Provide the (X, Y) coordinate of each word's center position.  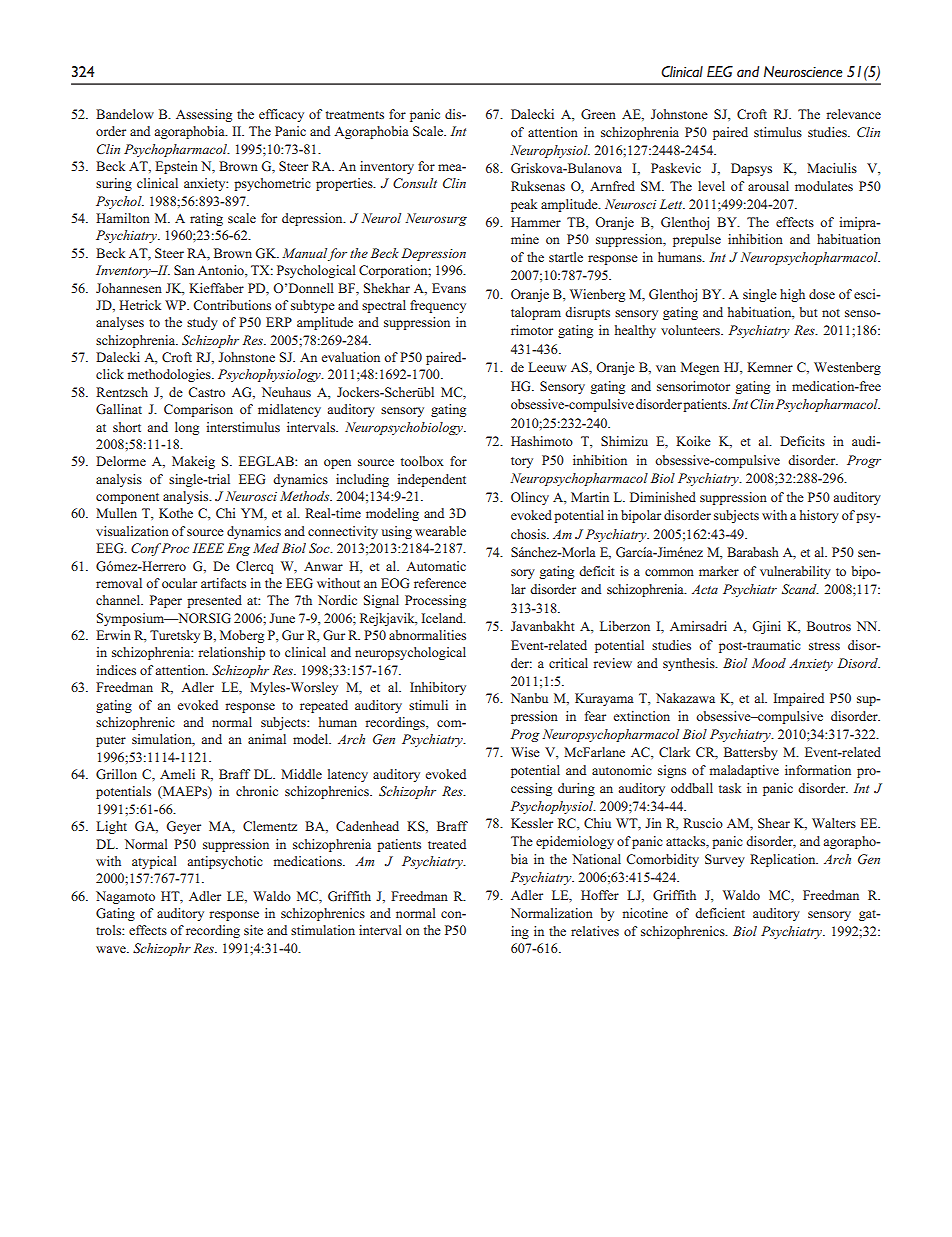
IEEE (208, 548)
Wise (525, 752)
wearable (440, 531)
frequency (438, 306)
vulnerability (795, 572)
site (253, 930)
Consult (415, 183)
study (202, 323)
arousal (768, 186)
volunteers (691, 330)
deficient (720, 913)
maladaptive (744, 771)
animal (267, 739)
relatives (595, 931)
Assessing (204, 115)
